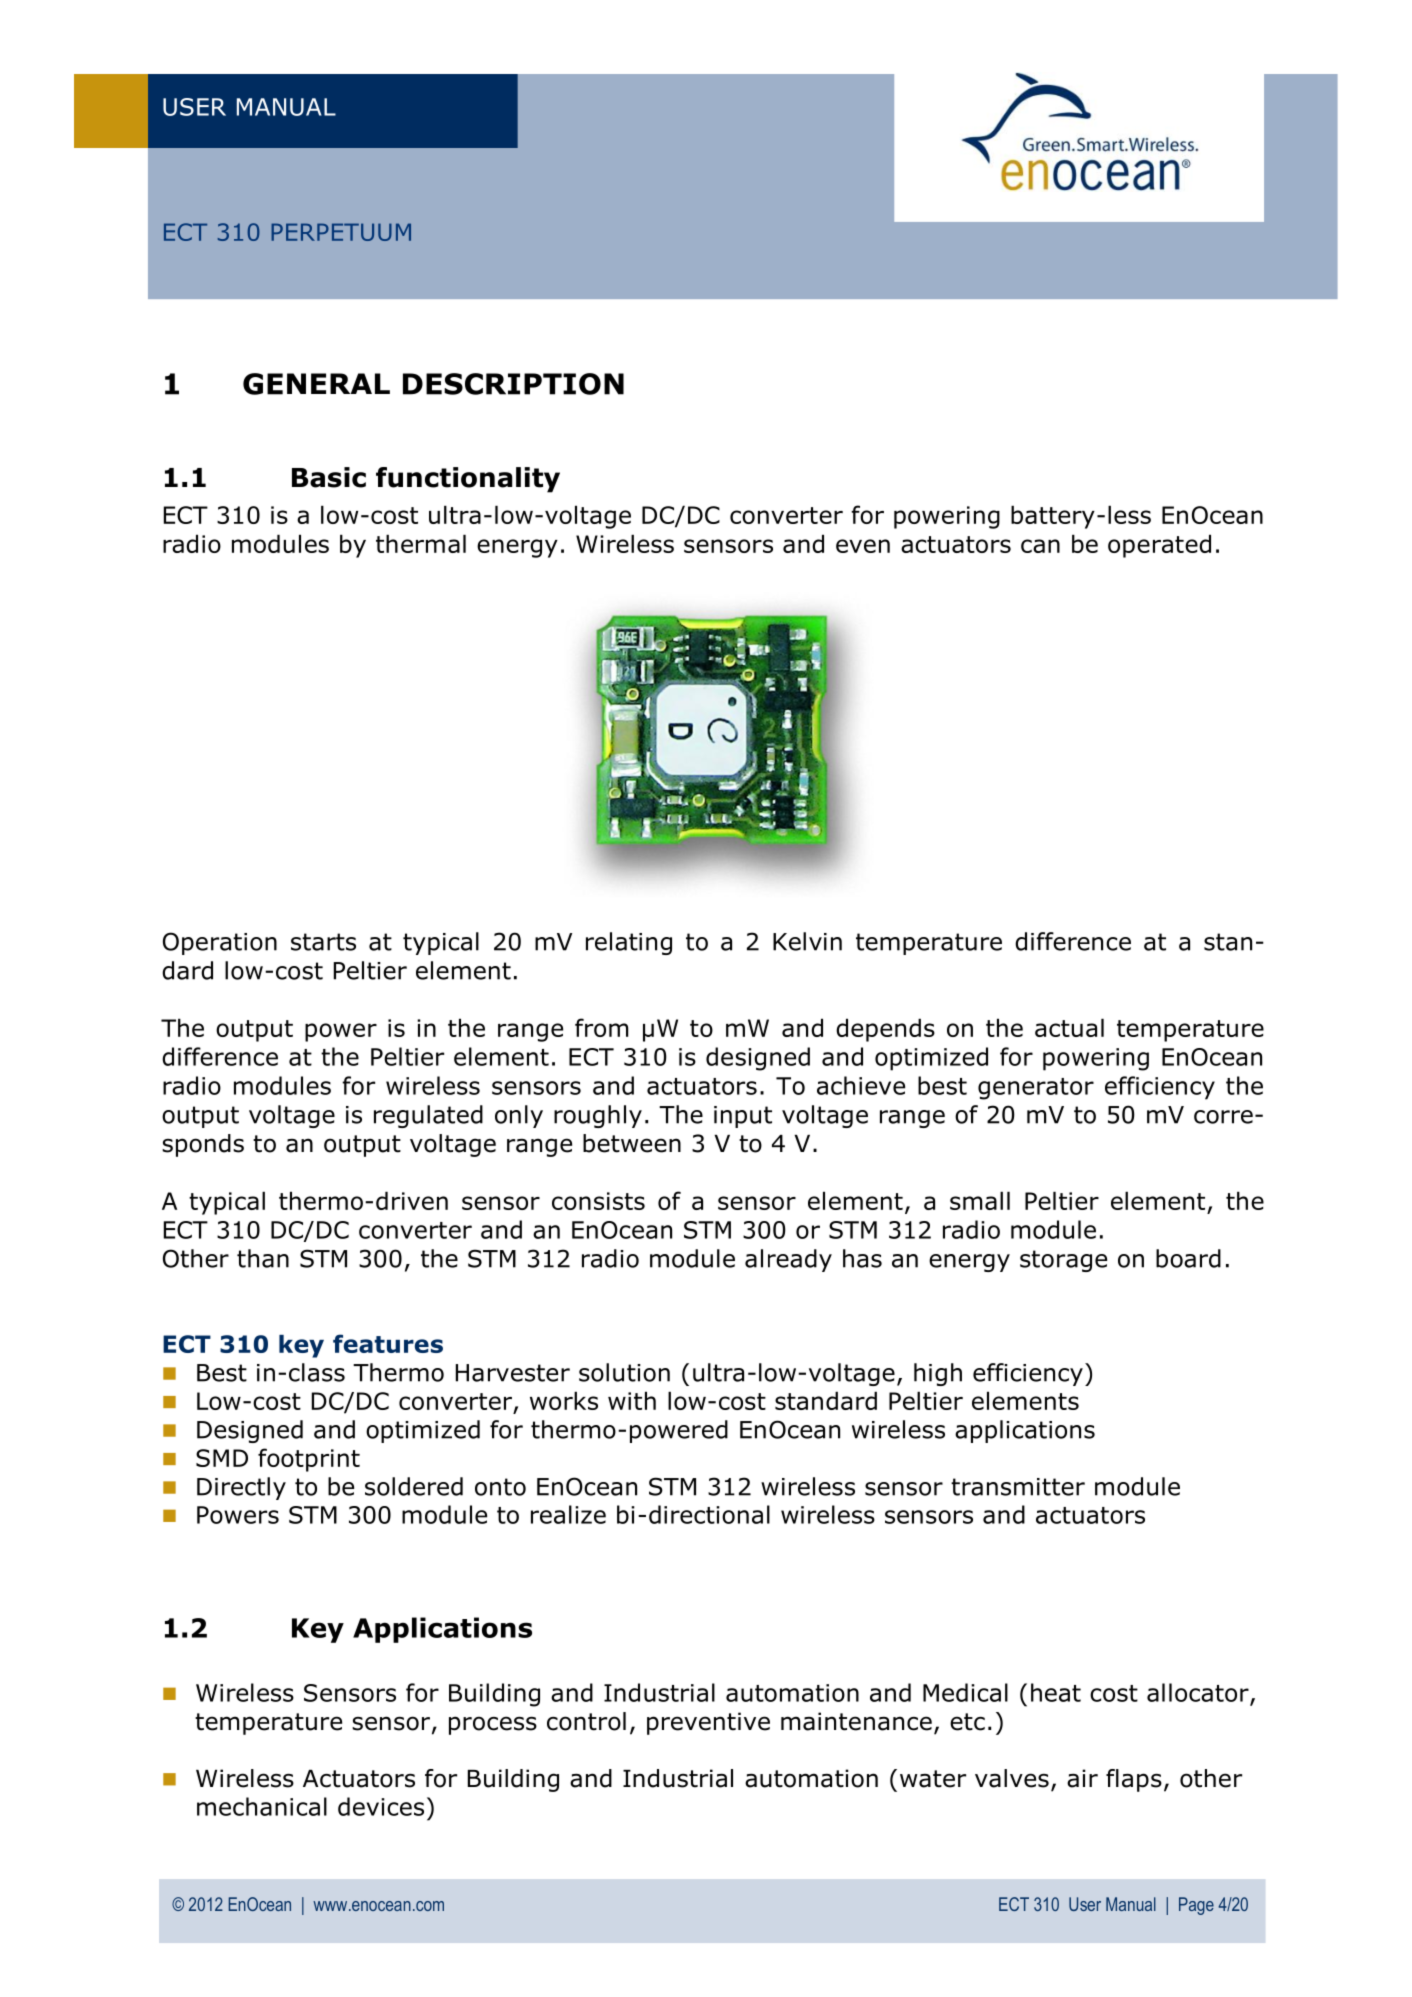 This page has width=1412, height=1997. I want to click on devices, so click(381, 1806).
